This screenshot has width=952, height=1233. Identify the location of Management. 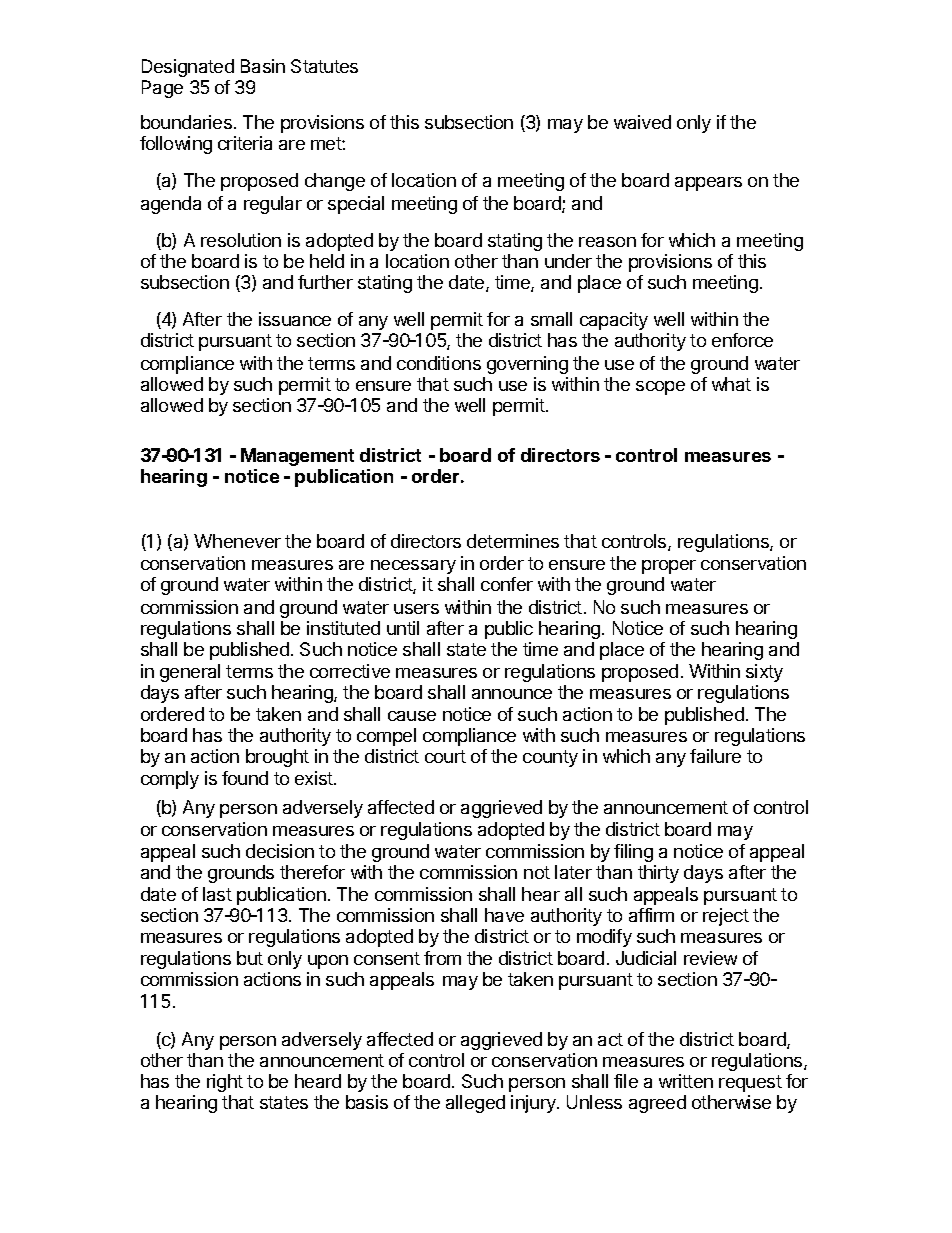
(297, 457).
